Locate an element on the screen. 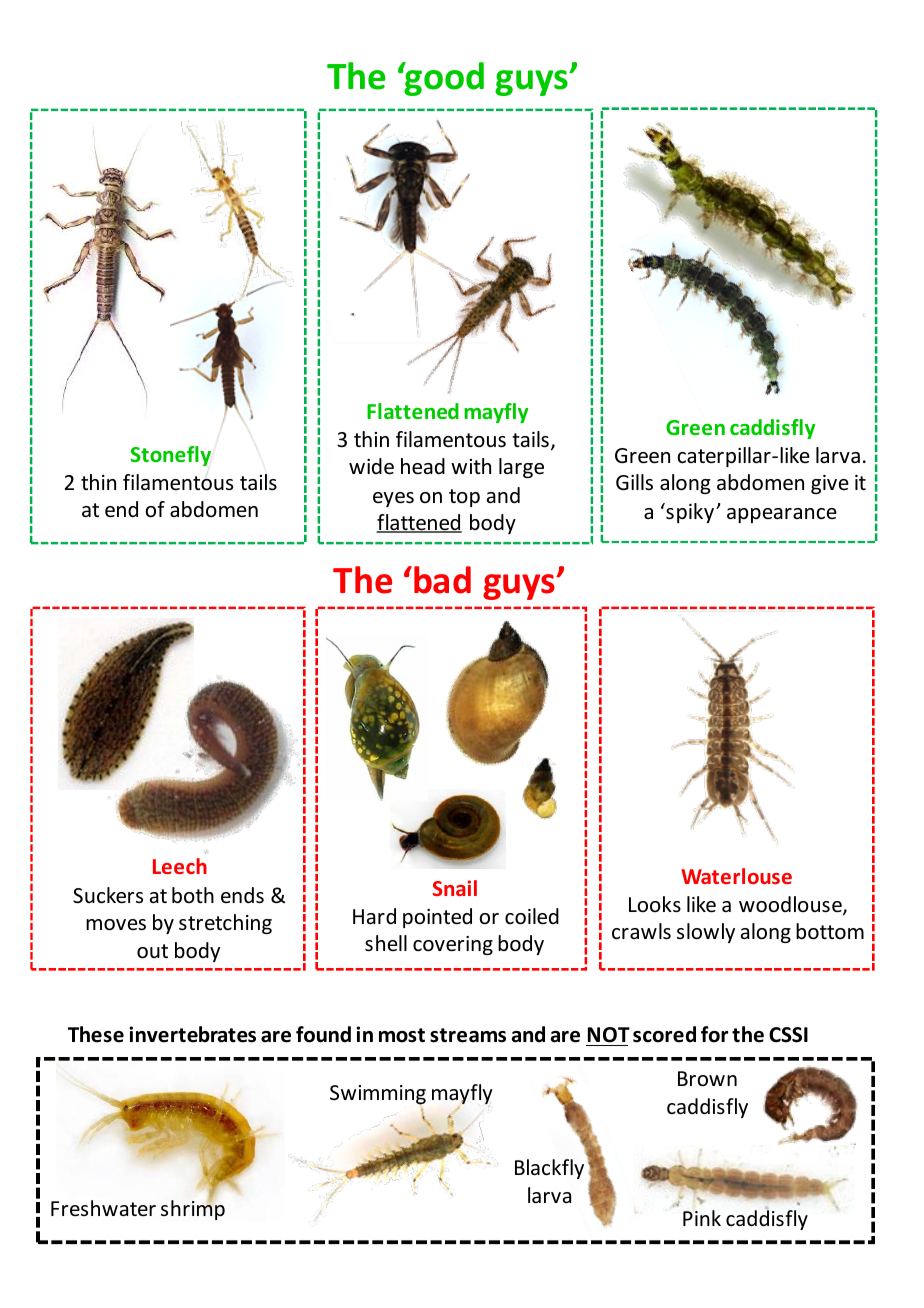 The height and width of the screenshot is (1308, 924). Snail is located at coordinates (455, 888).
